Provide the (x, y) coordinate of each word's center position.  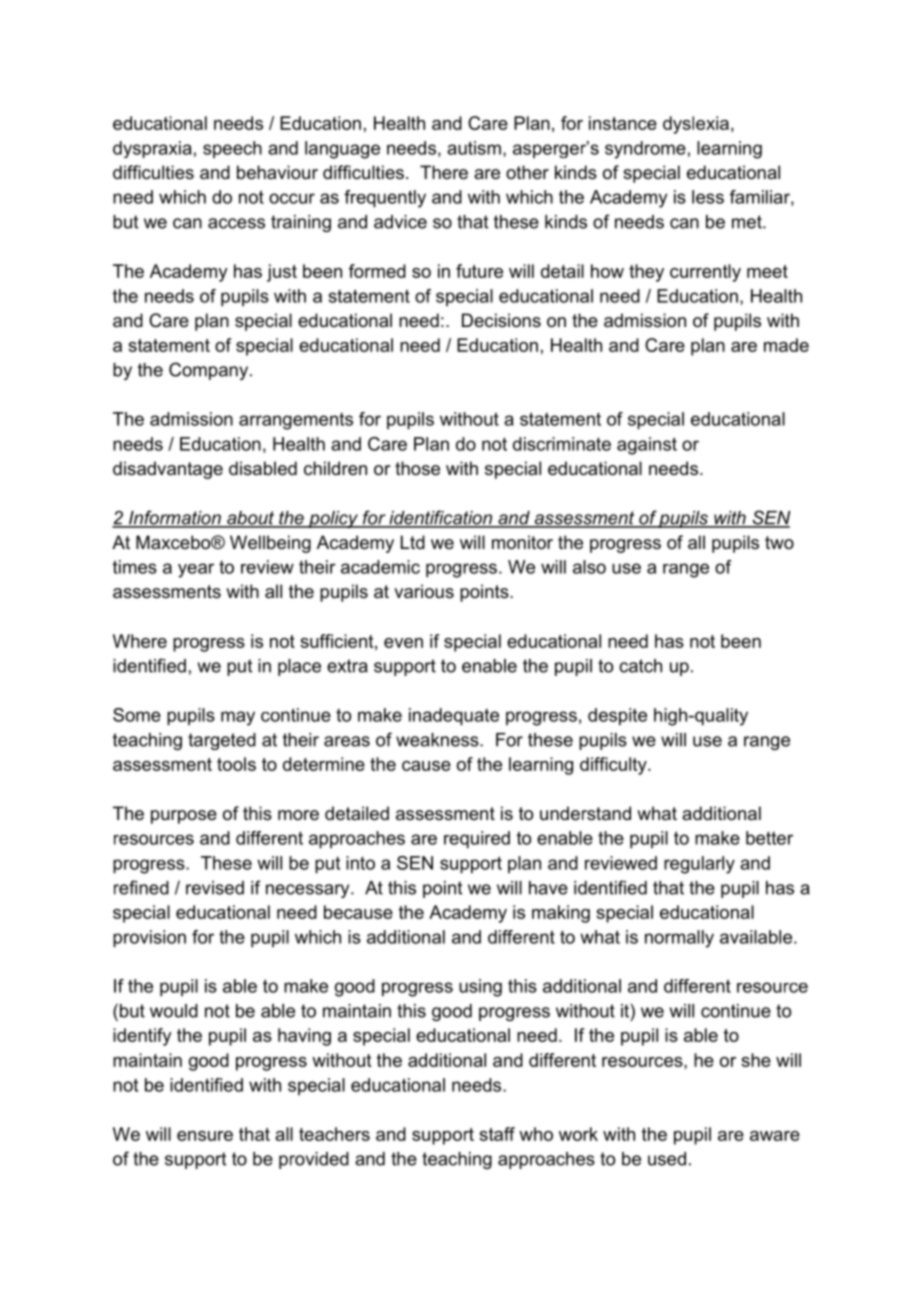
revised (215, 888)
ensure (205, 1136)
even (403, 643)
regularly (699, 865)
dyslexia (696, 125)
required (477, 840)
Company (210, 371)
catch (640, 666)
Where (140, 641)
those (417, 468)
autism (474, 148)
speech (232, 149)
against (647, 446)
